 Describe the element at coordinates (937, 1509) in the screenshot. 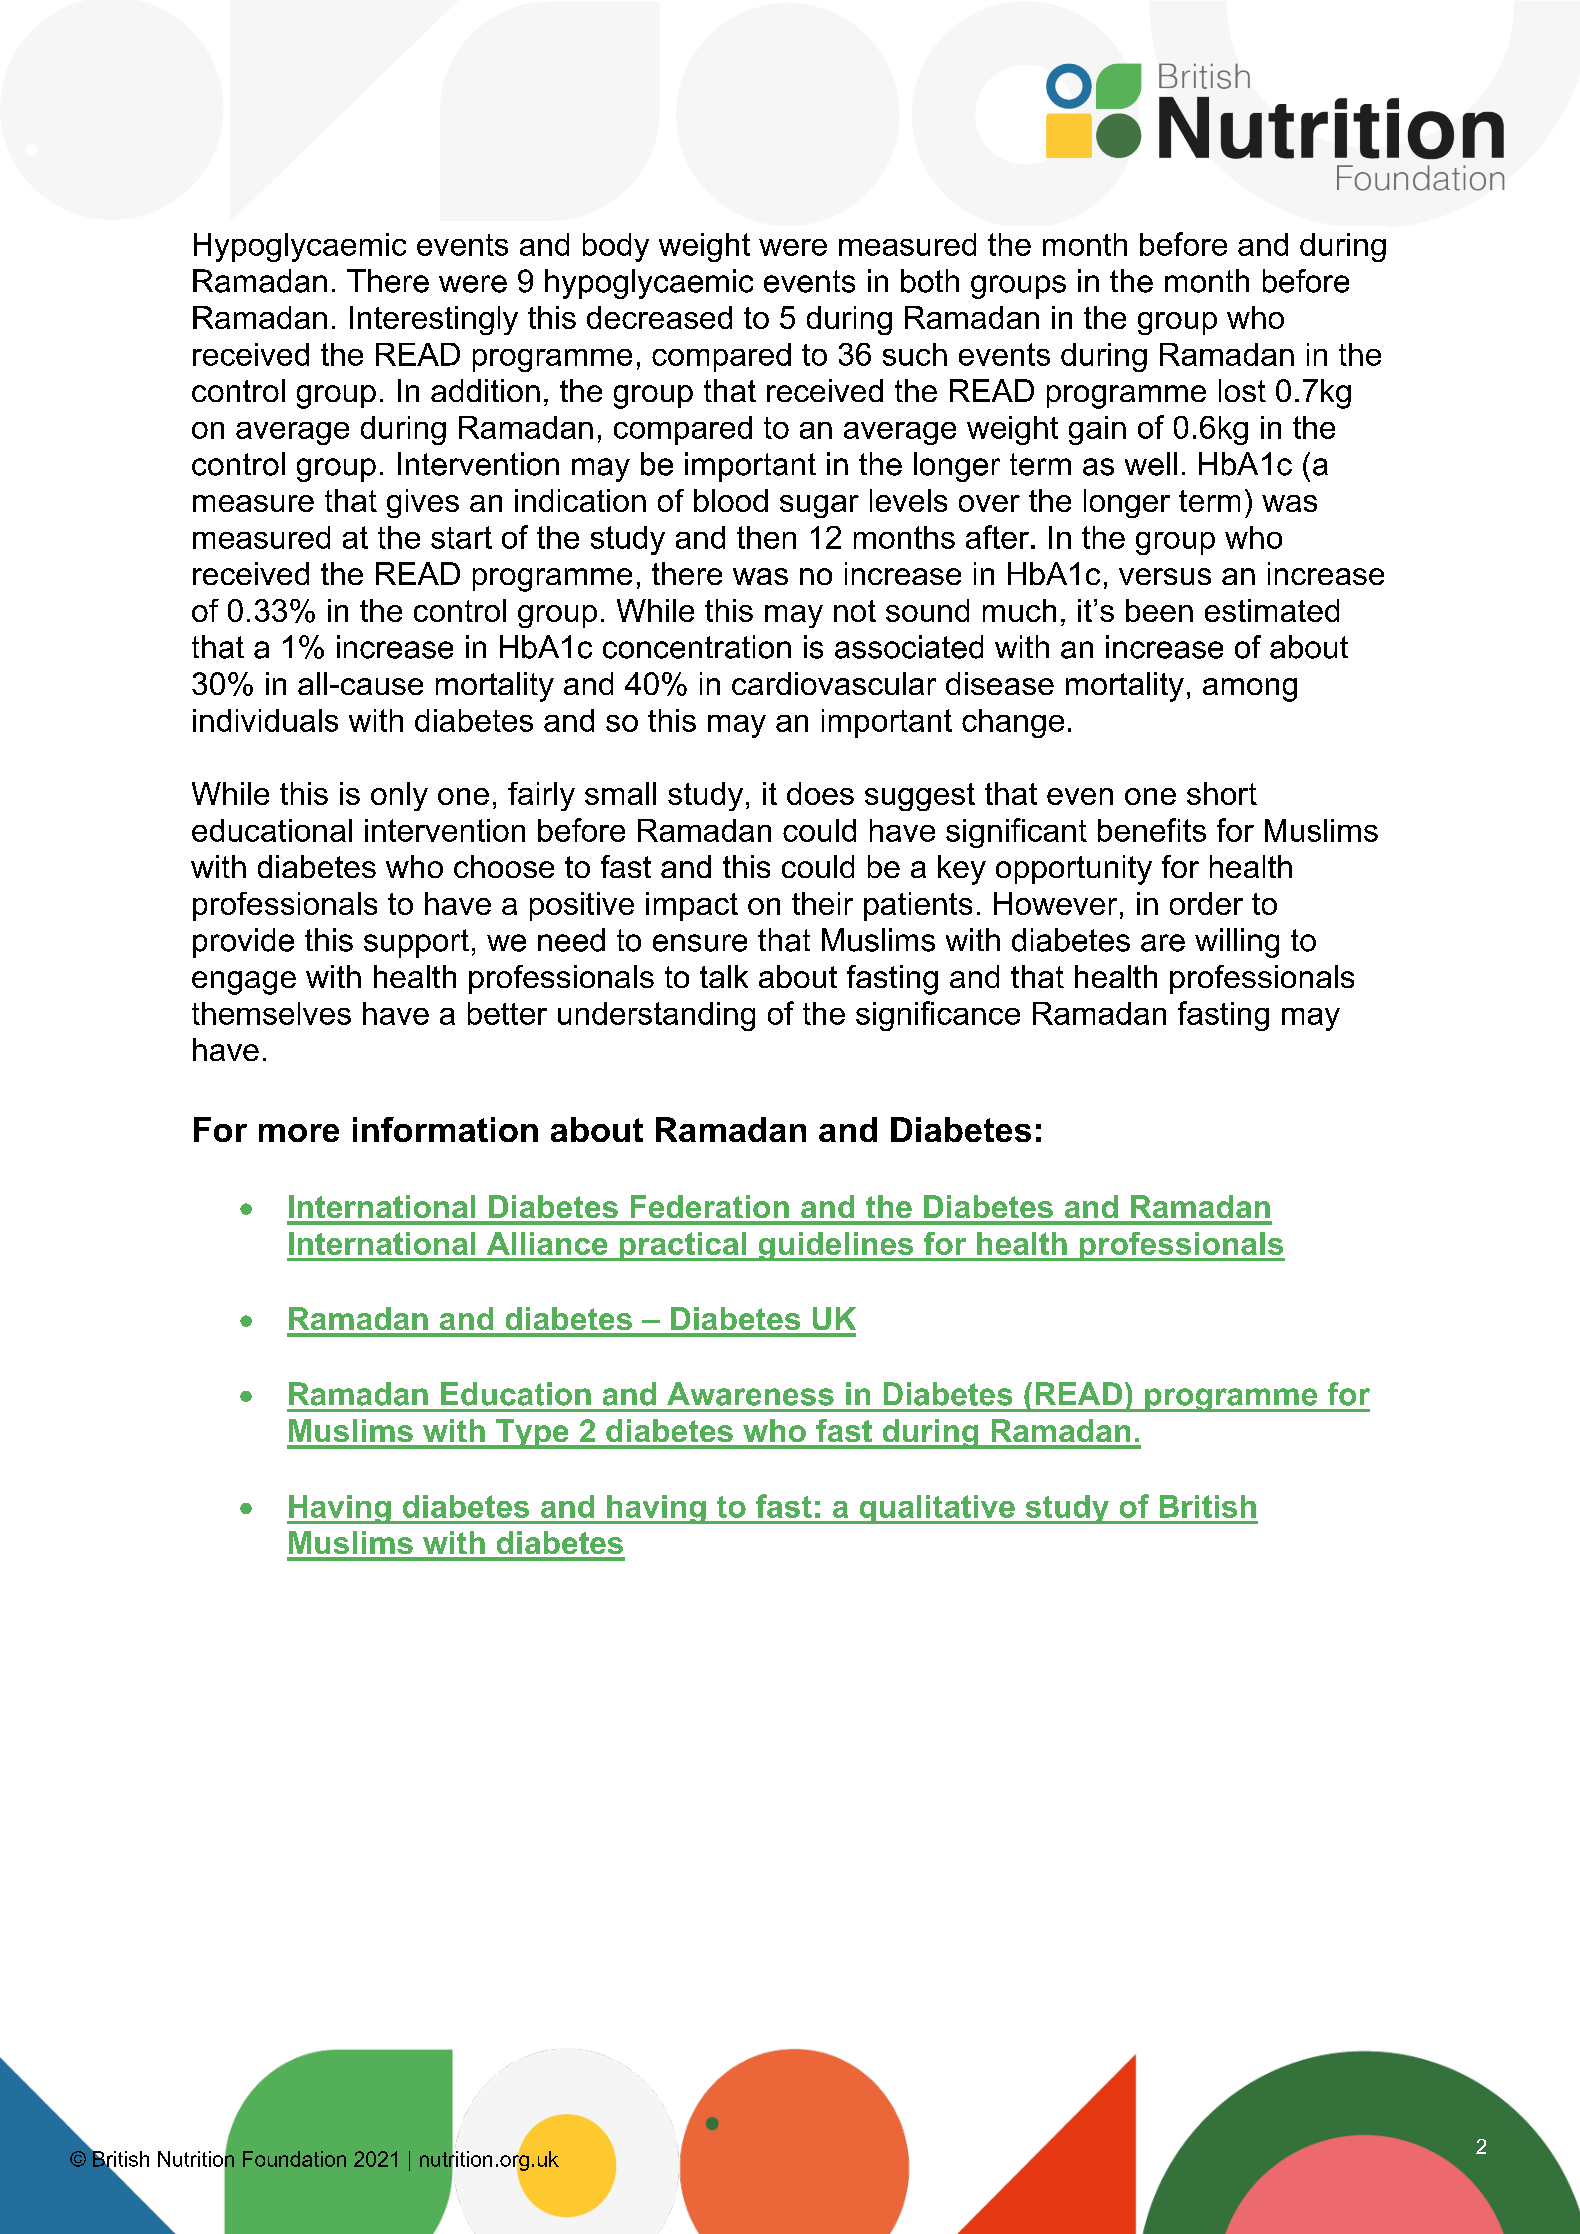

I see `qualitative` at that location.
